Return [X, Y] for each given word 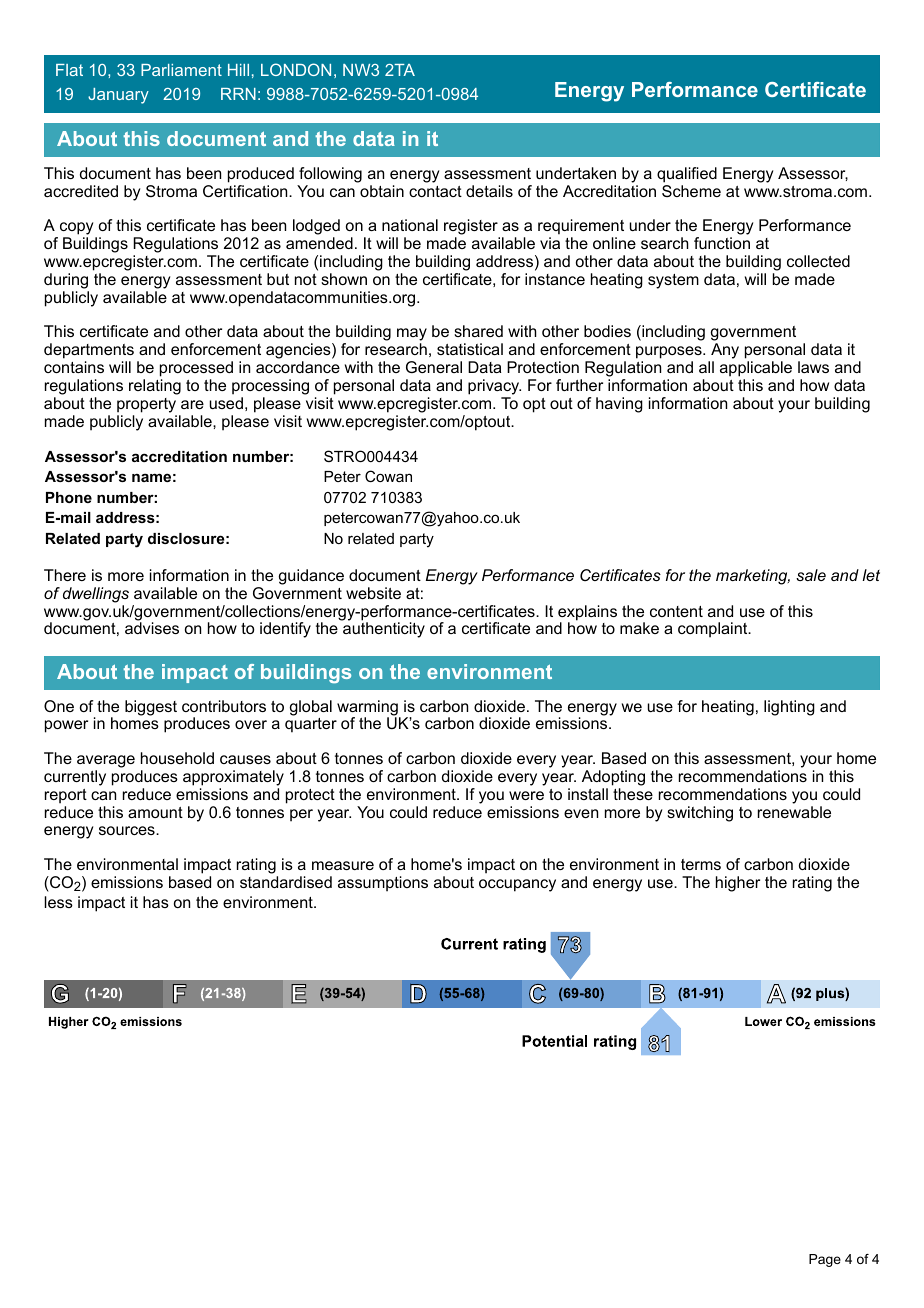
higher [738, 884]
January [118, 96]
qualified [687, 175]
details [489, 191]
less [58, 902]
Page [825, 1260]
